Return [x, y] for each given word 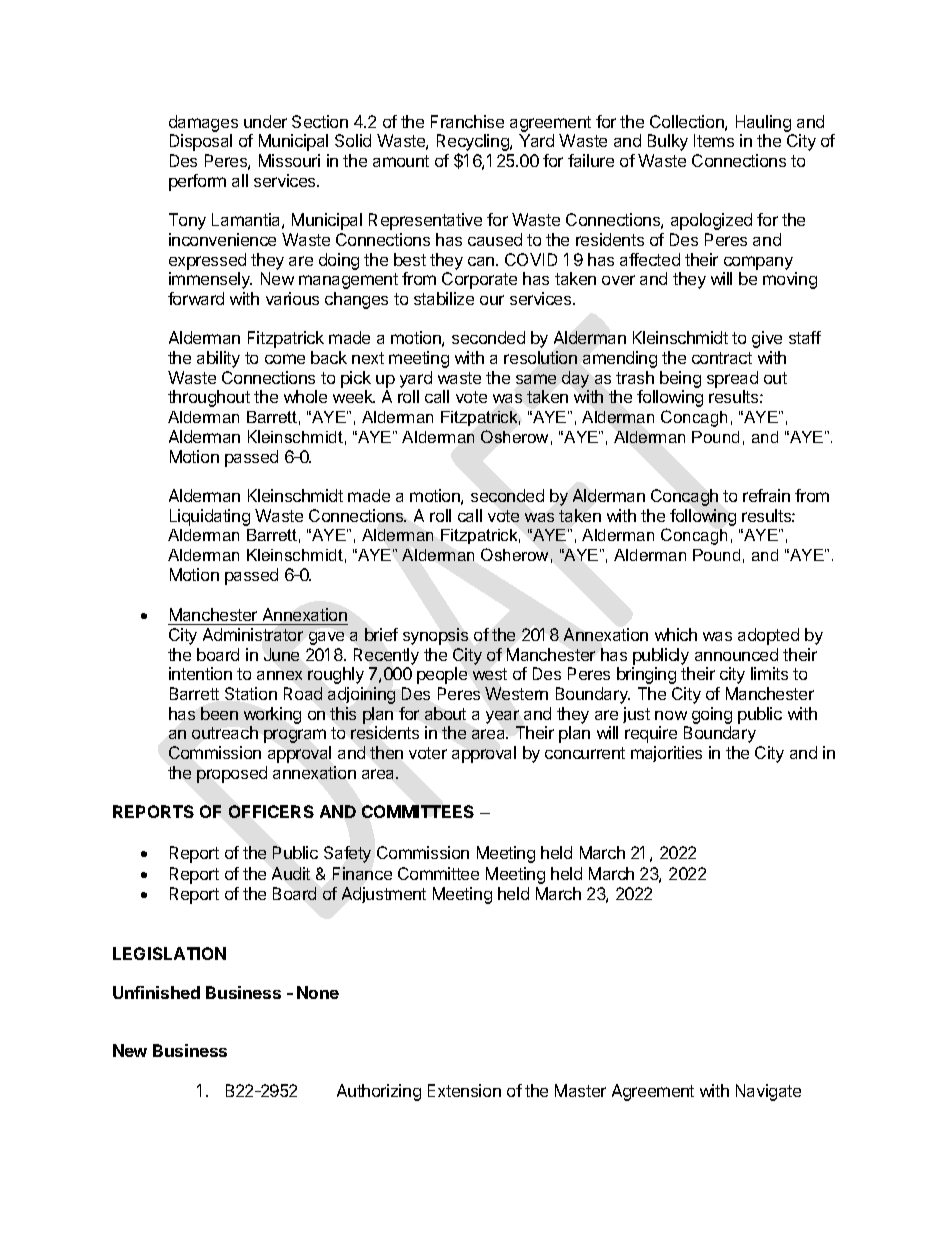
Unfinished [156, 992]
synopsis [435, 636]
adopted [768, 636]
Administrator [253, 634]
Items [714, 140]
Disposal [201, 142]
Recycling [474, 144]
